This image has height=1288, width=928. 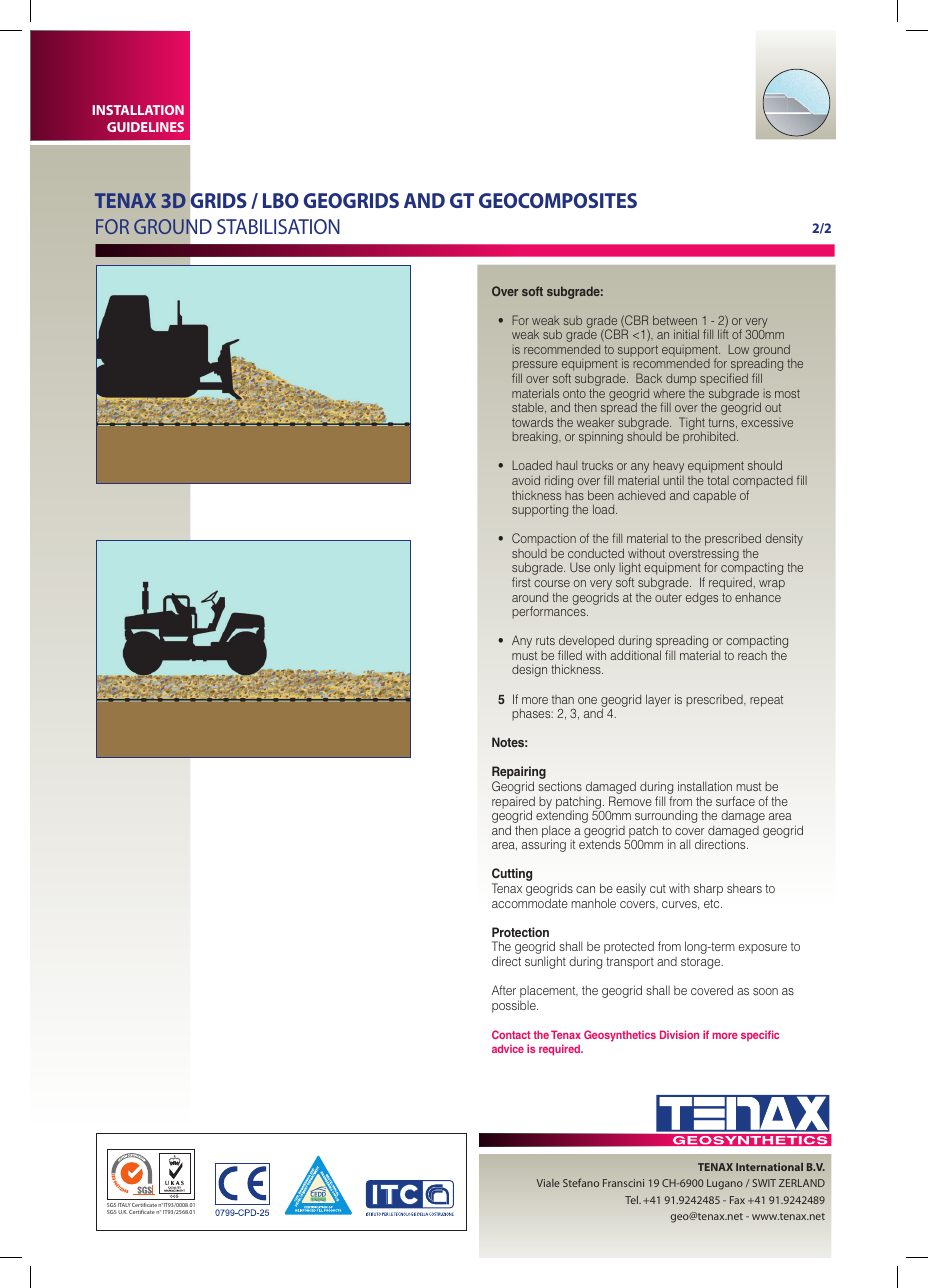 I want to click on between, so click(x=675, y=320).
